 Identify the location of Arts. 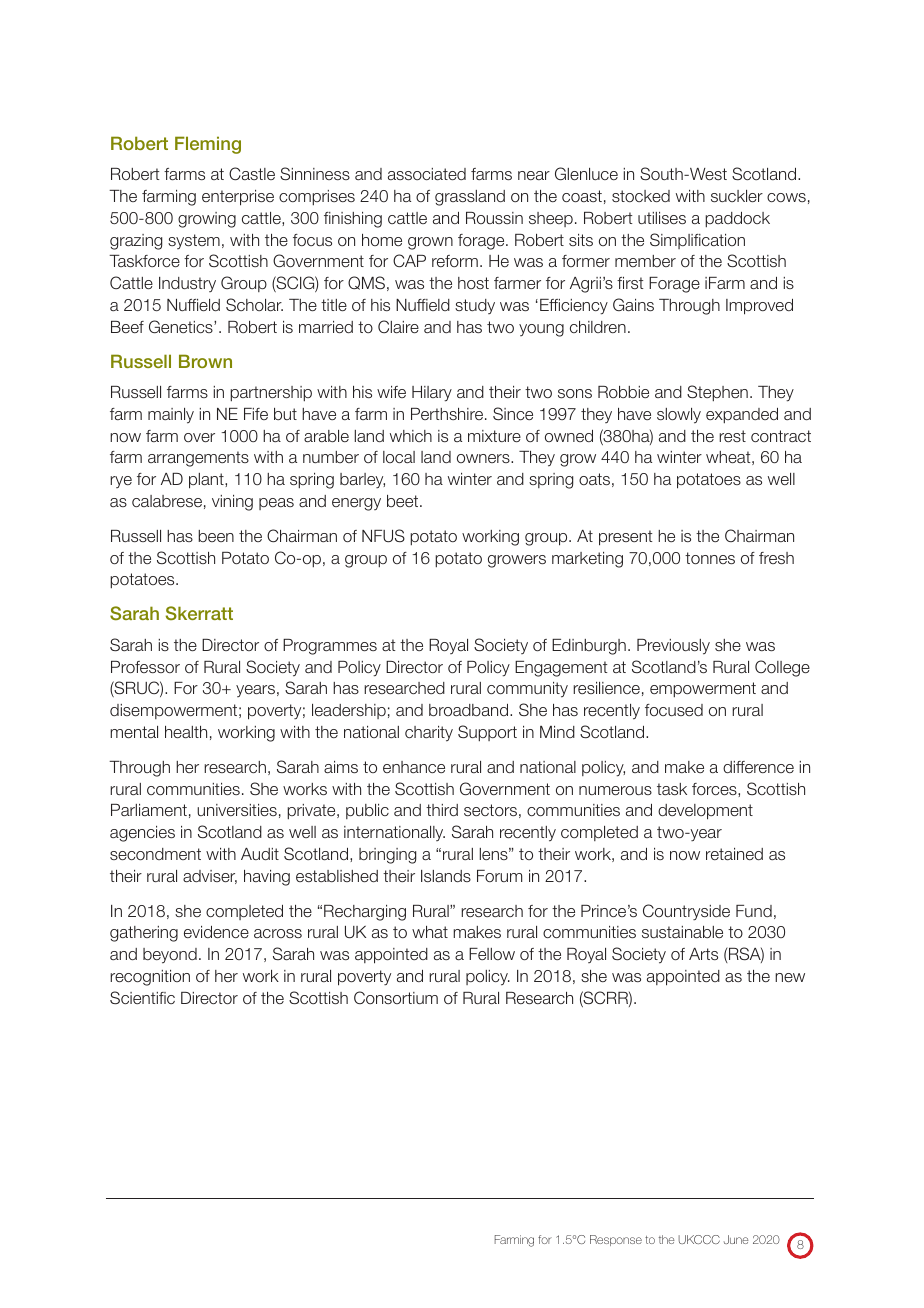
(703, 954).
